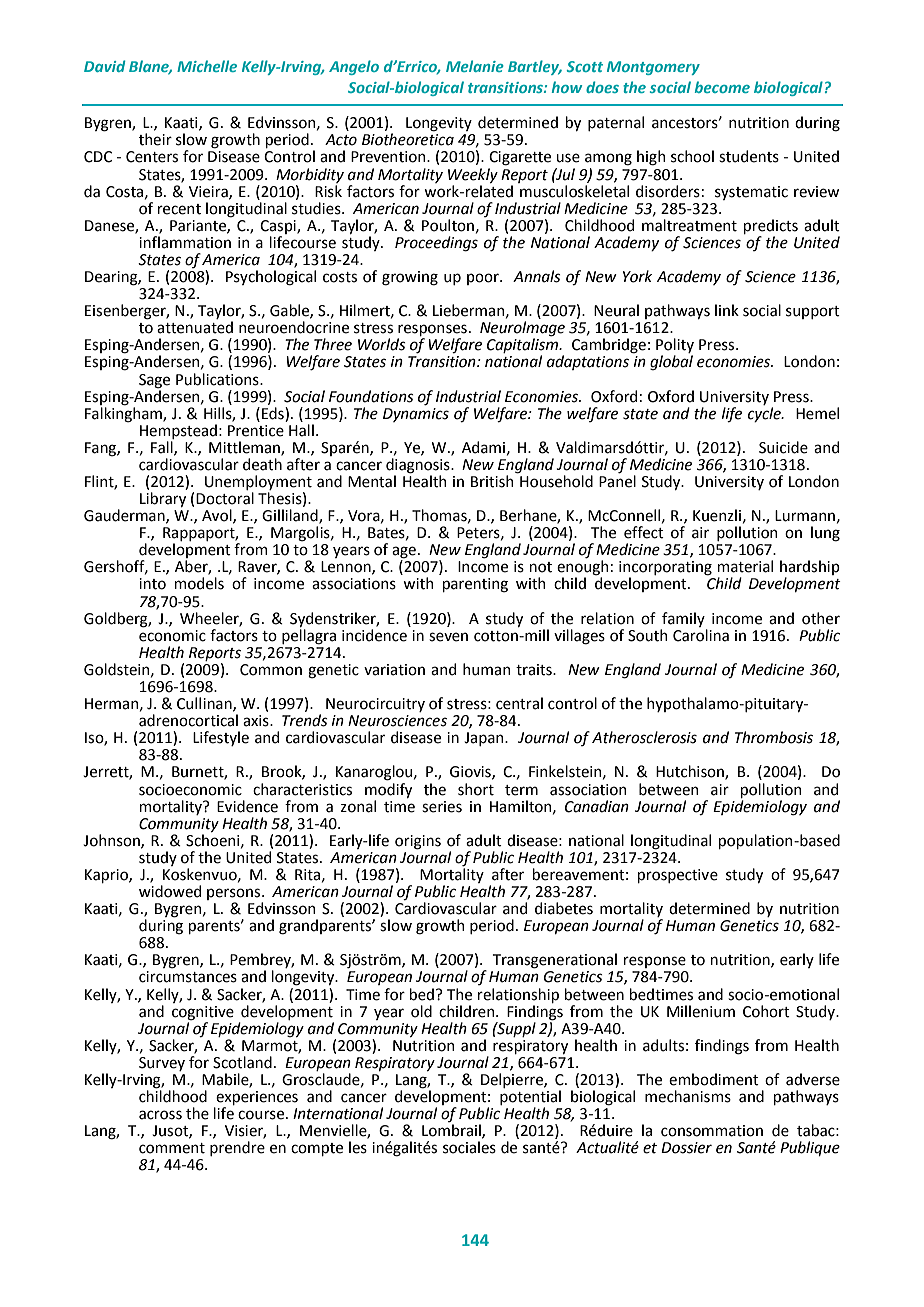  I want to click on embodiment, so click(714, 1079).
